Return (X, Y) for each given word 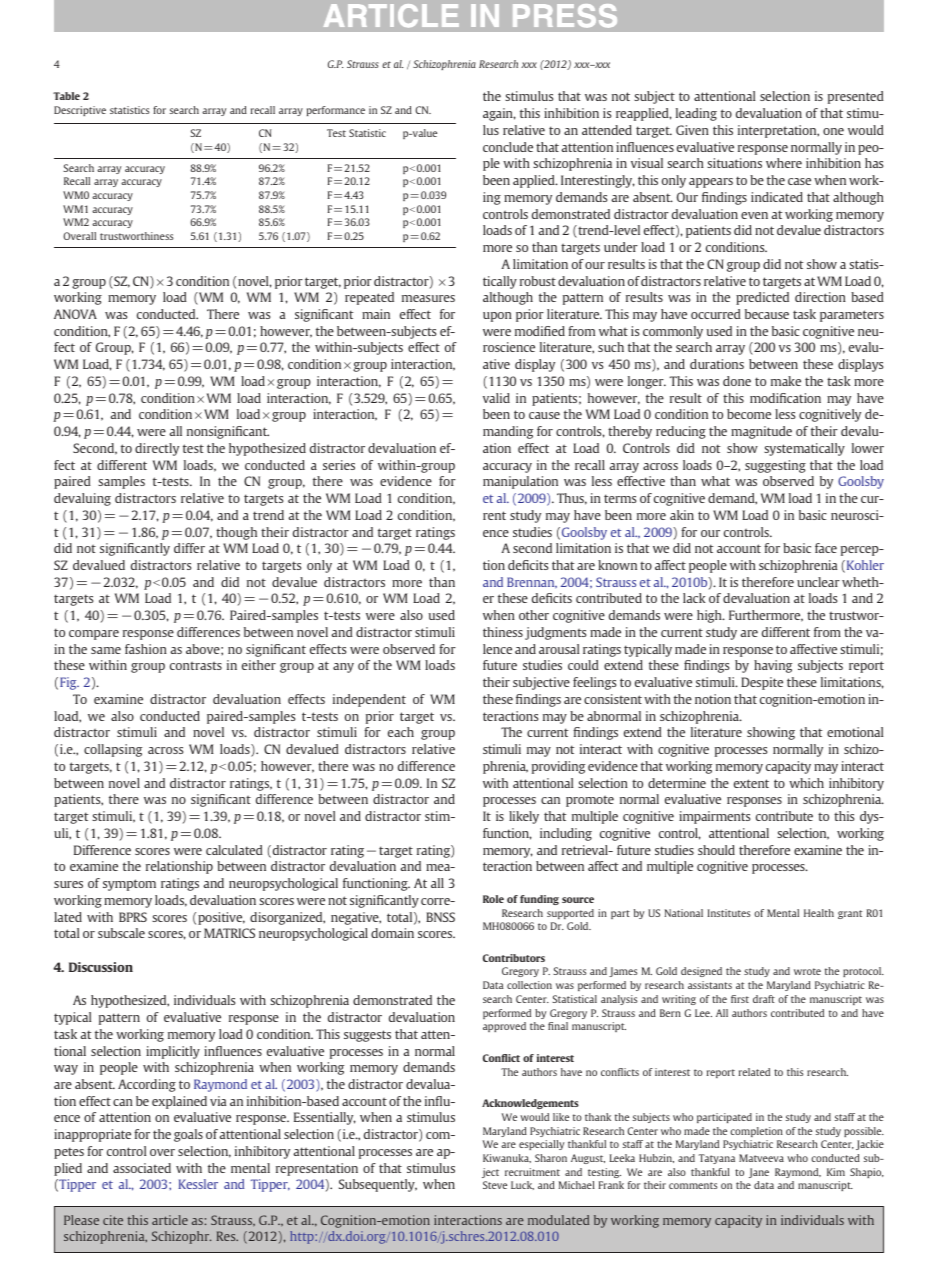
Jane (759, 1173)
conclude (508, 147)
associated (142, 1168)
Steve (495, 1185)
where (784, 163)
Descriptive (80, 111)
